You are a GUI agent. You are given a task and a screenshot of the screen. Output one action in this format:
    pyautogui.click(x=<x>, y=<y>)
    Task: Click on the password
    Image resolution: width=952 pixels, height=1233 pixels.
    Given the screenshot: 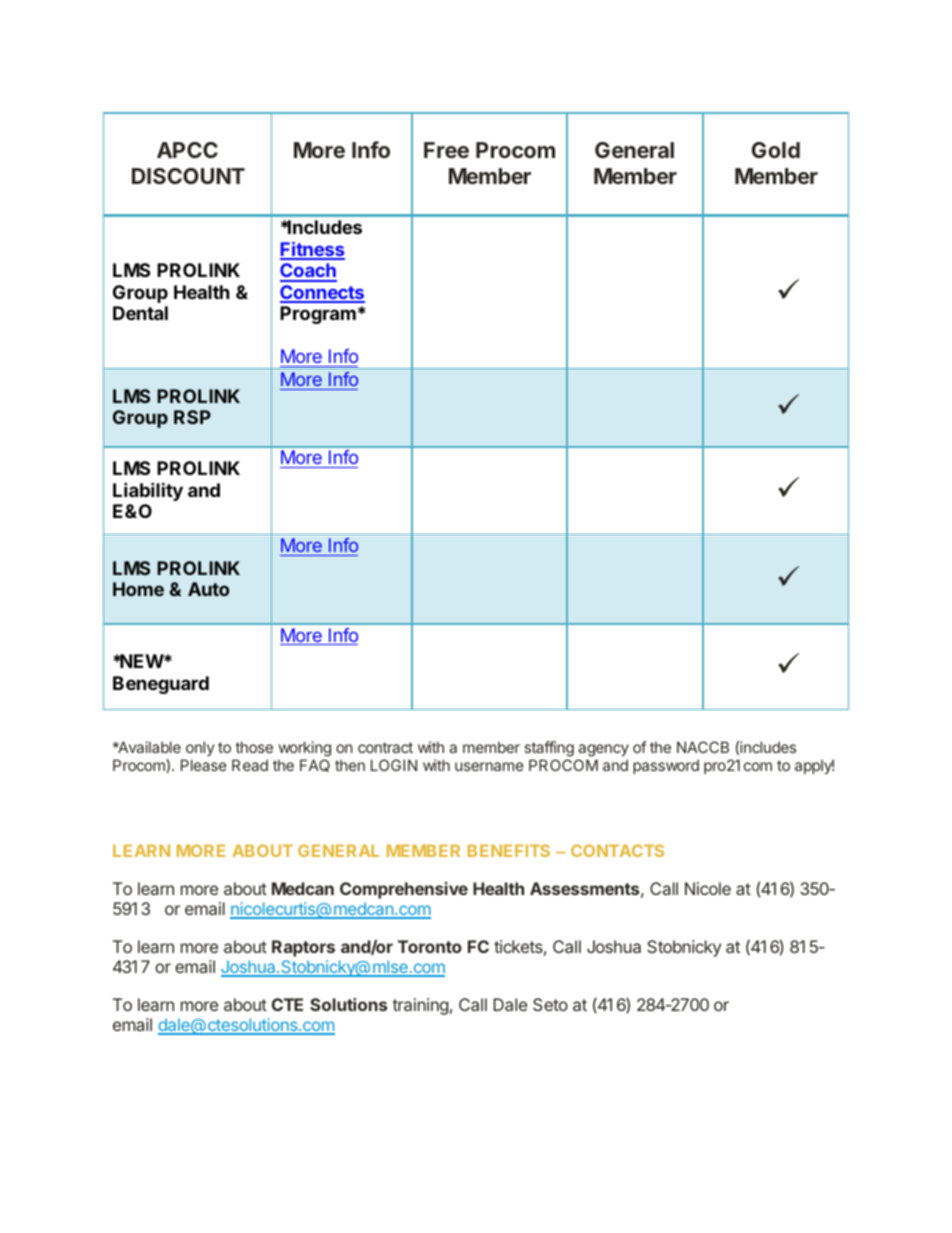 What is the action you would take?
    pyautogui.click(x=666, y=766)
